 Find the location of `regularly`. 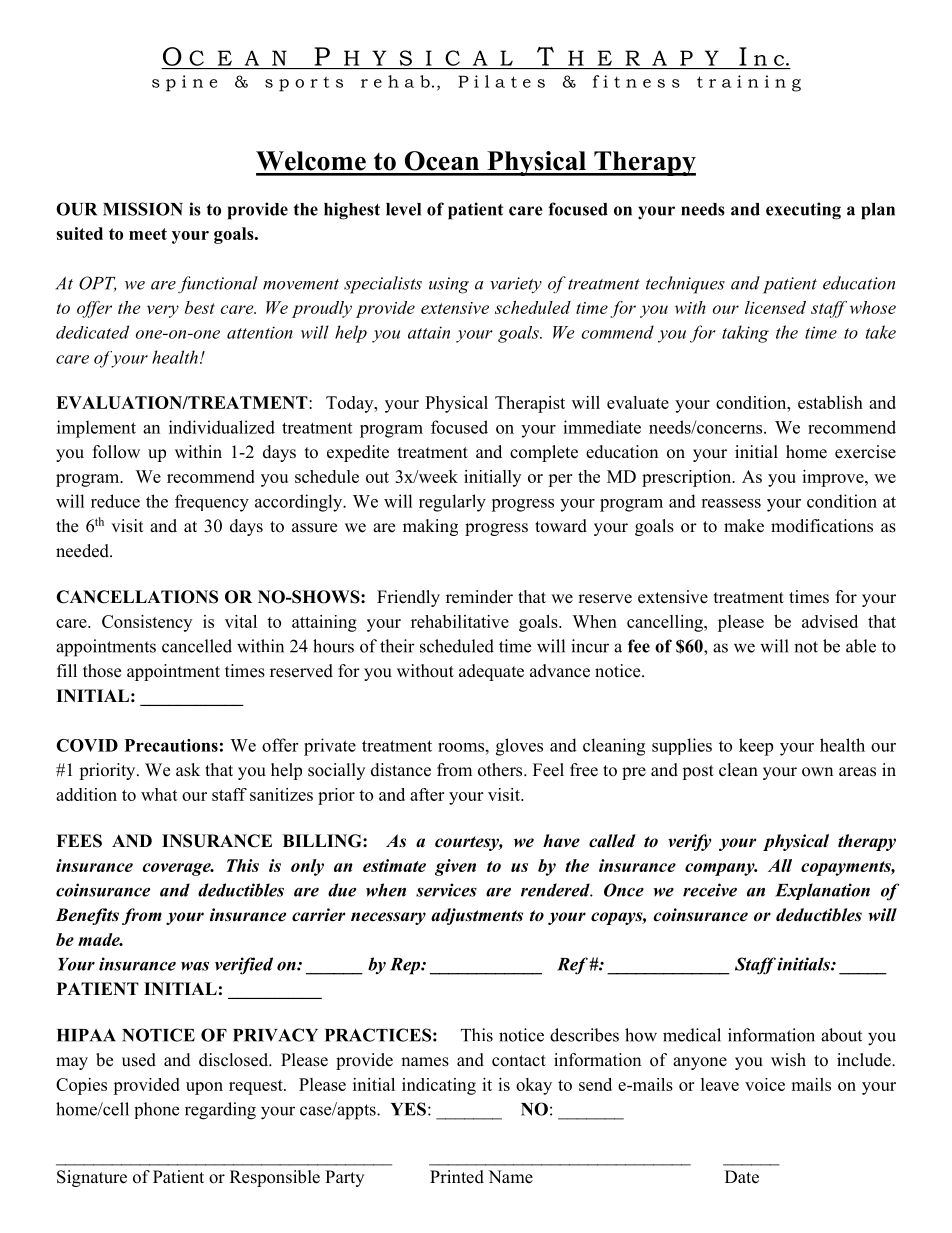

regularly is located at coordinates (452, 503).
